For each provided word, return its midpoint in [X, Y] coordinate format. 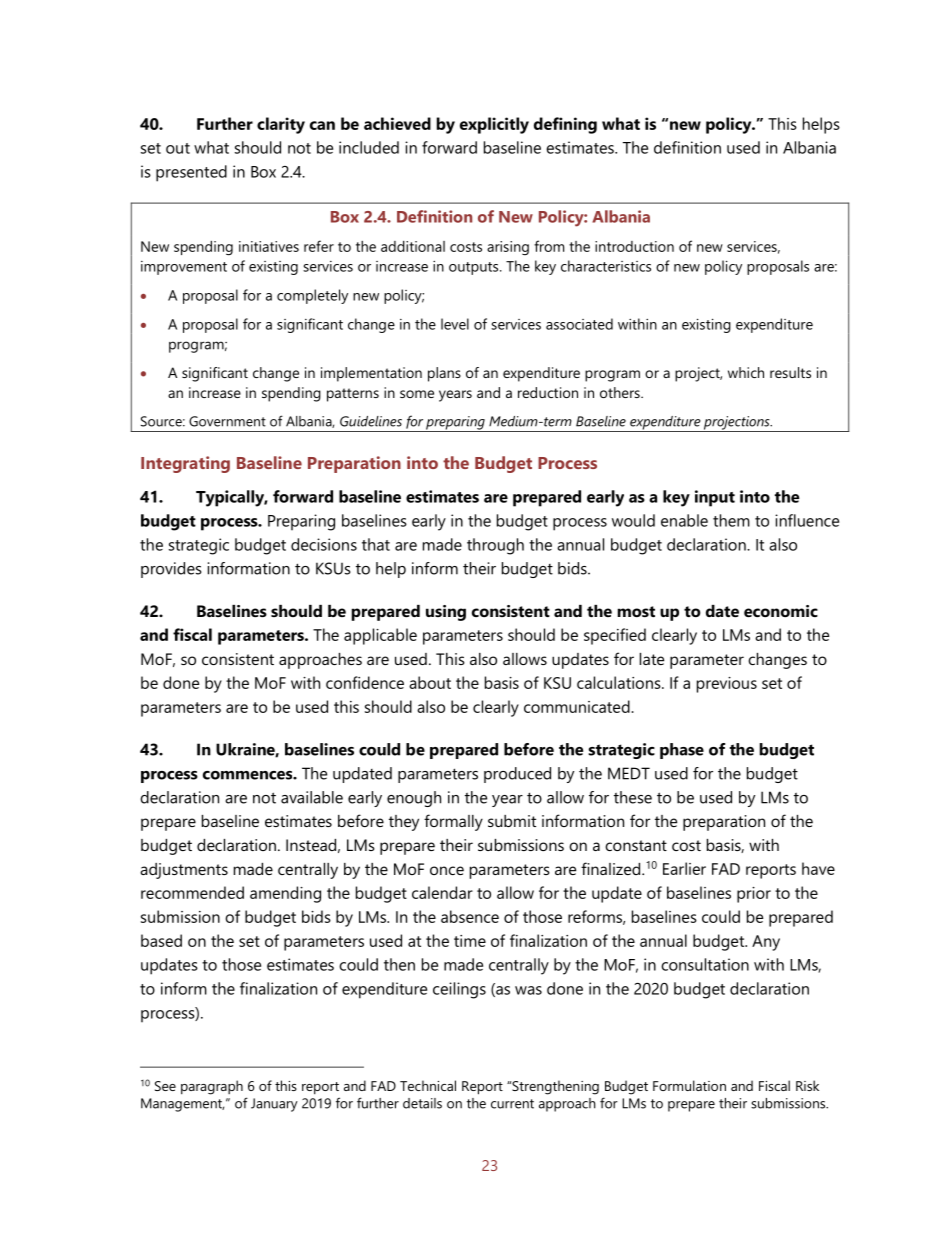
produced [517, 775]
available [312, 797]
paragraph [212, 1087]
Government [227, 421]
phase [682, 751]
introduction [634, 246]
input [715, 498]
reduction [548, 392]
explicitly [494, 125]
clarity [281, 125]
